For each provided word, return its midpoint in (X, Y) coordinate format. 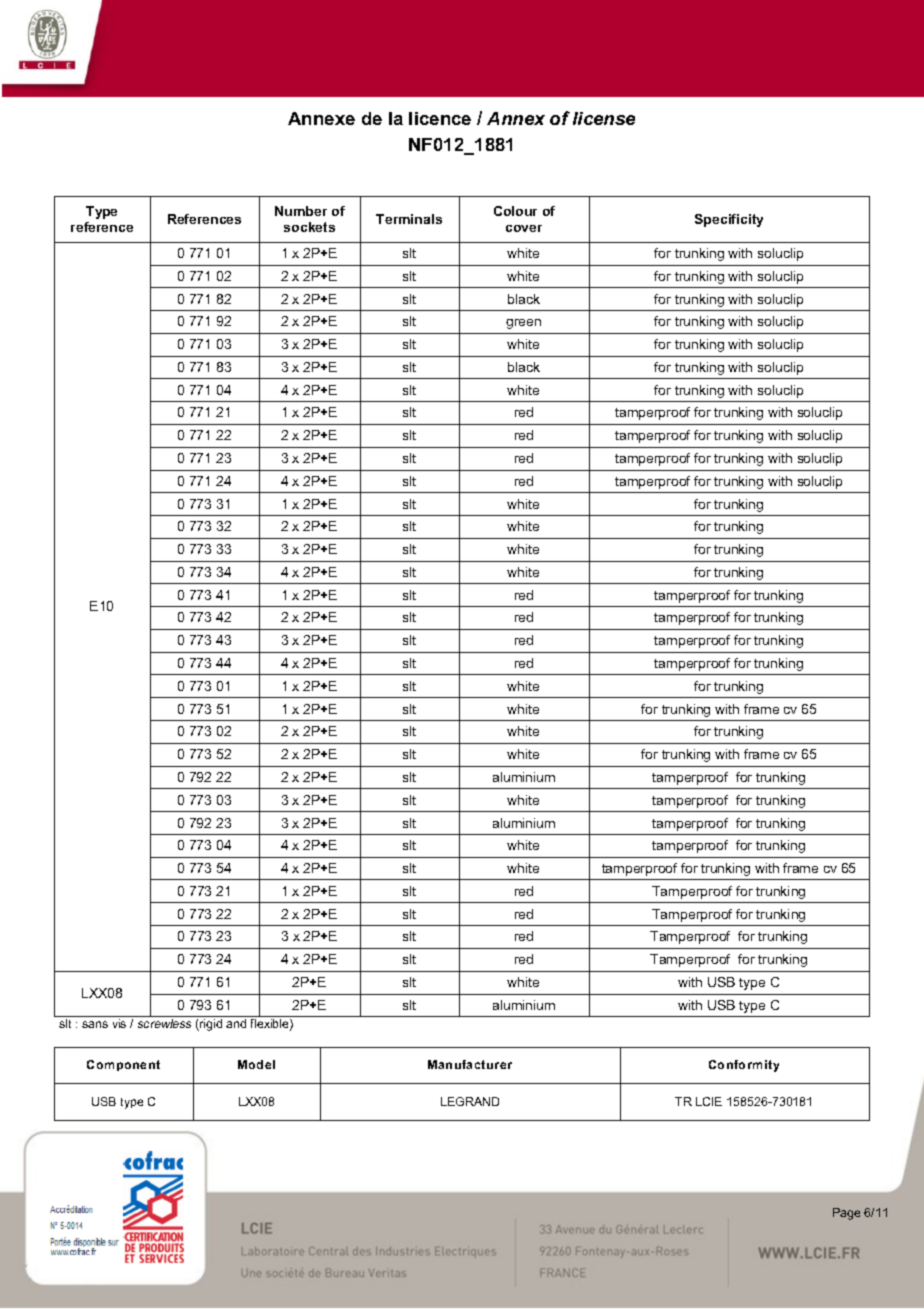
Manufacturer (470, 1064)
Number (301, 211)
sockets (309, 227)
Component (123, 1065)
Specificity (729, 220)
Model (256, 1064)
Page (846, 1214)
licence (440, 118)
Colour (515, 211)
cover (524, 228)
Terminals (409, 219)
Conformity (744, 1066)
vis (119, 1023)
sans (95, 1024)
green (523, 324)
